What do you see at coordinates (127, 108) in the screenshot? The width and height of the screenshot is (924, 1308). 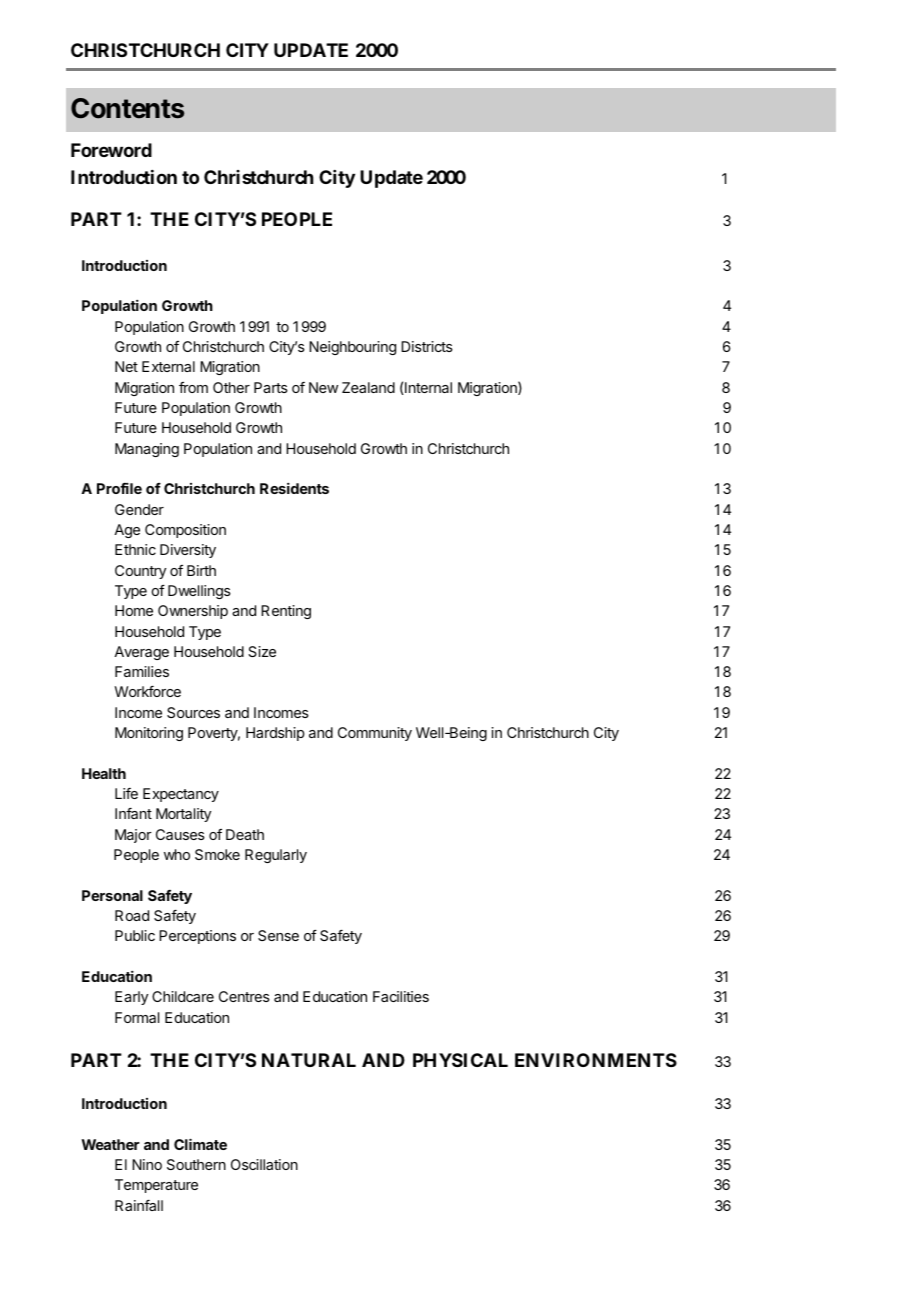 I see `Contents` at bounding box center [127, 108].
